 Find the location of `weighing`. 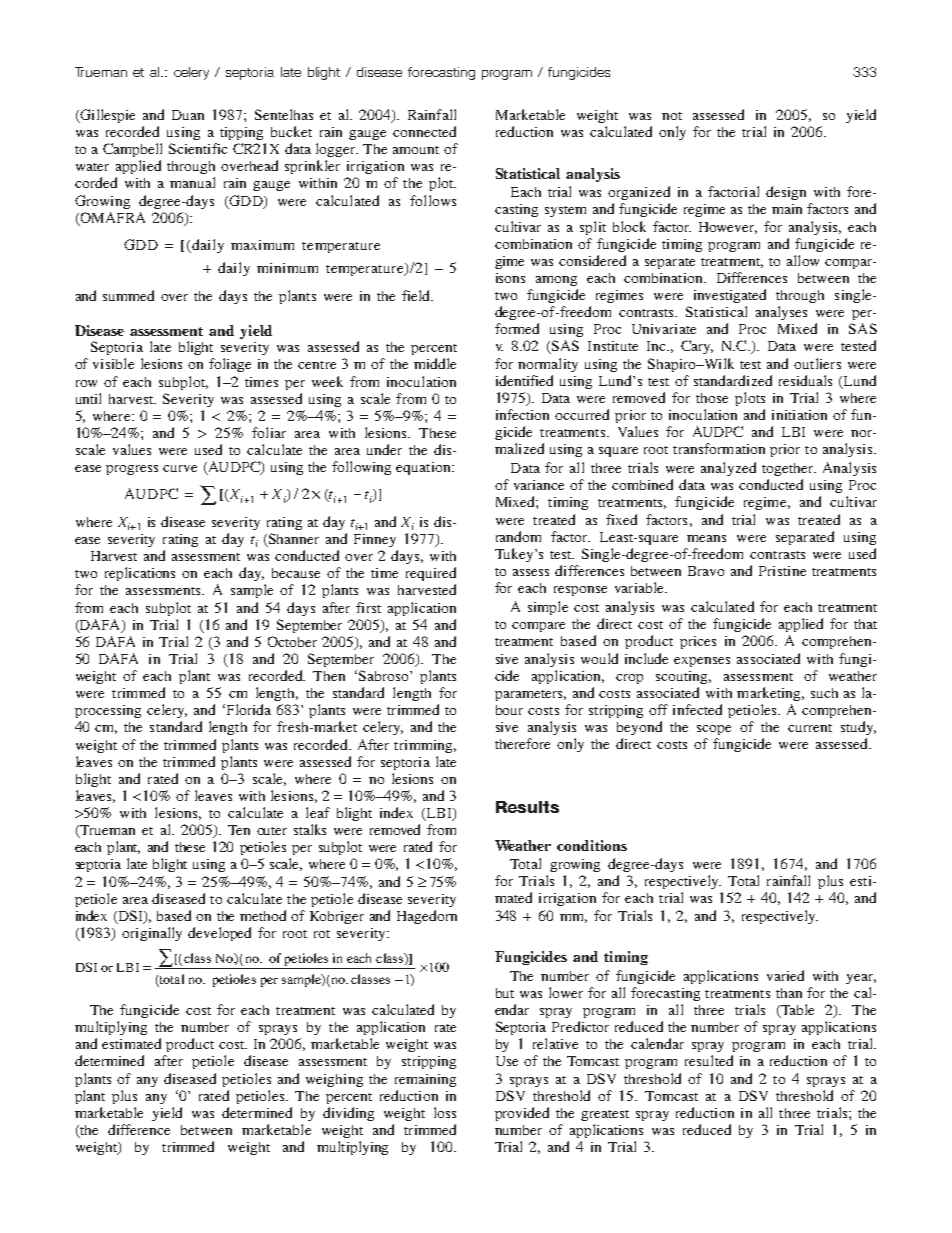

weighing is located at coordinates (334, 1080).
